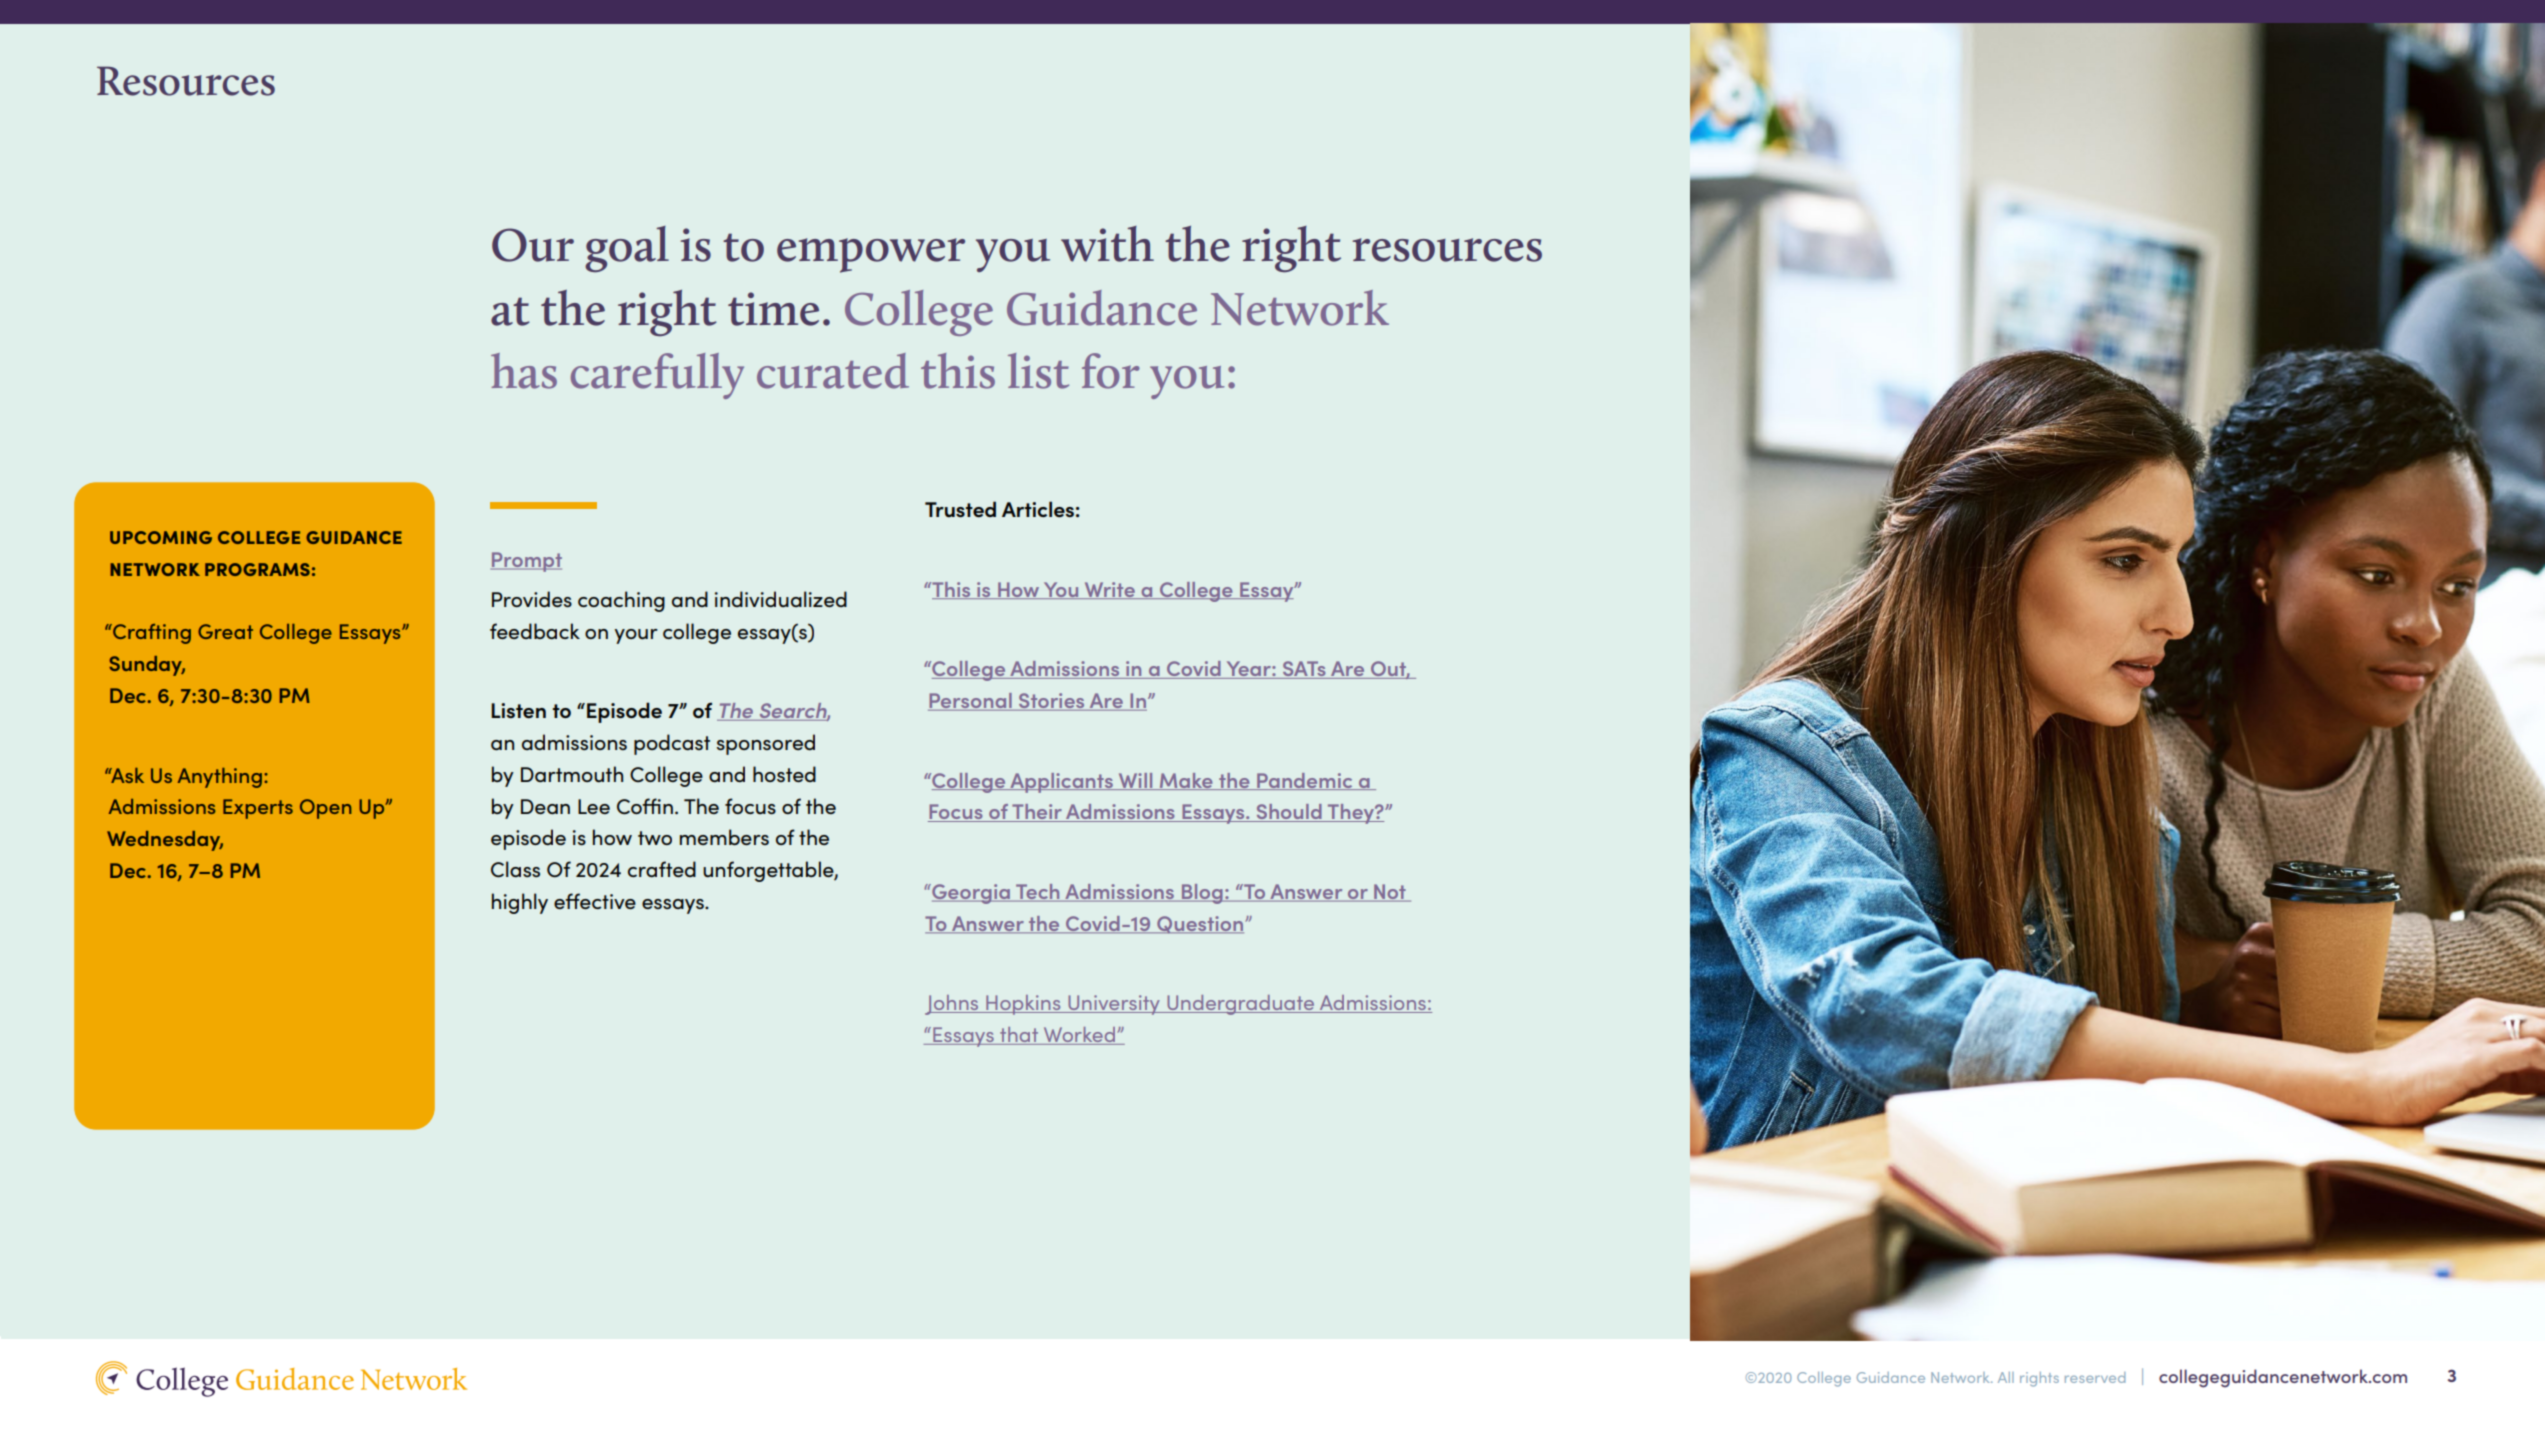 The width and height of the screenshot is (2545, 1432). What do you see at coordinates (1390, 893) in the screenshot?
I see `Not` at bounding box center [1390, 893].
